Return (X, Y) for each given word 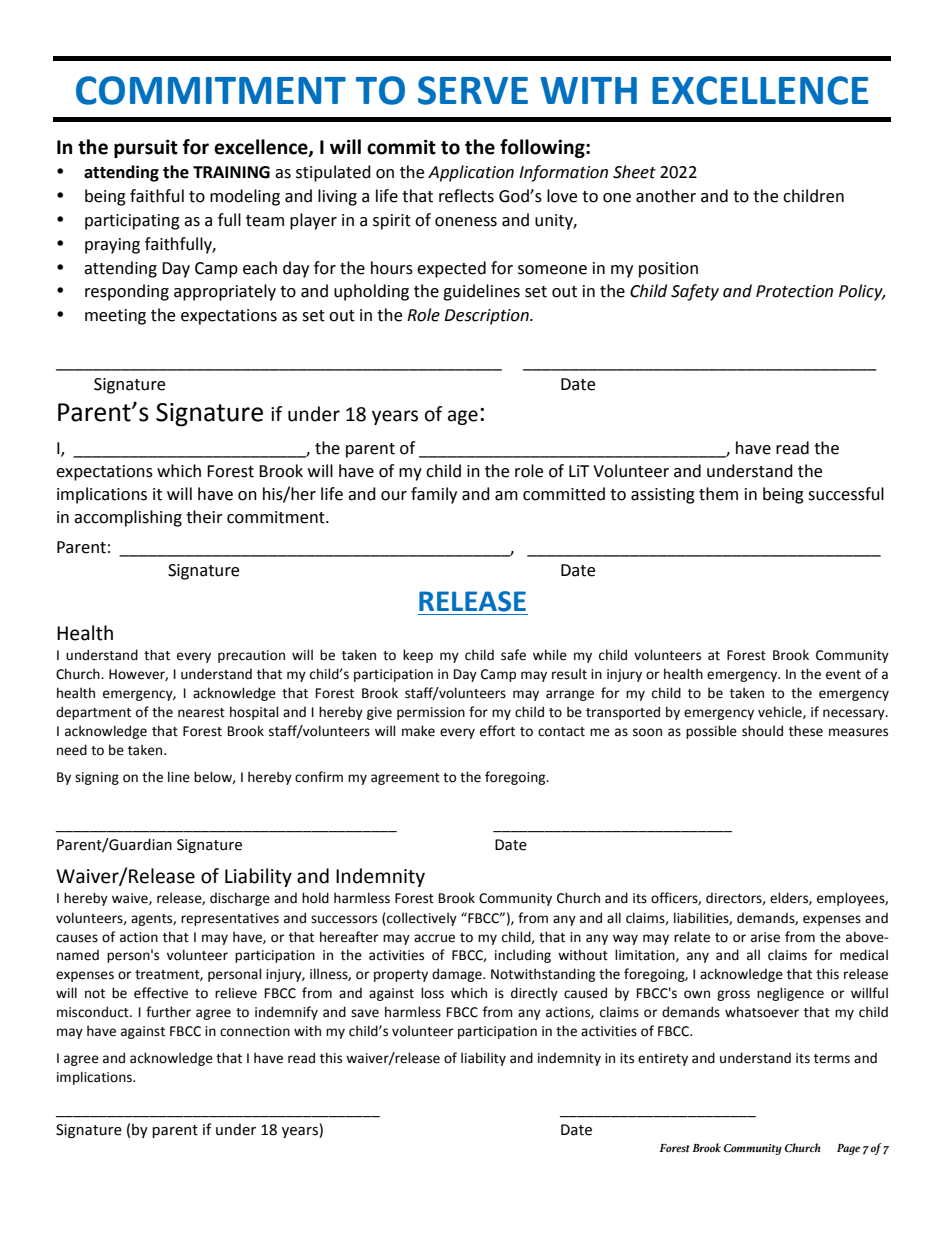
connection (255, 1031)
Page (848, 1149)
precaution (251, 656)
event (843, 675)
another (666, 196)
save (365, 1013)
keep (418, 656)
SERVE (473, 90)
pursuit (146, 148)
